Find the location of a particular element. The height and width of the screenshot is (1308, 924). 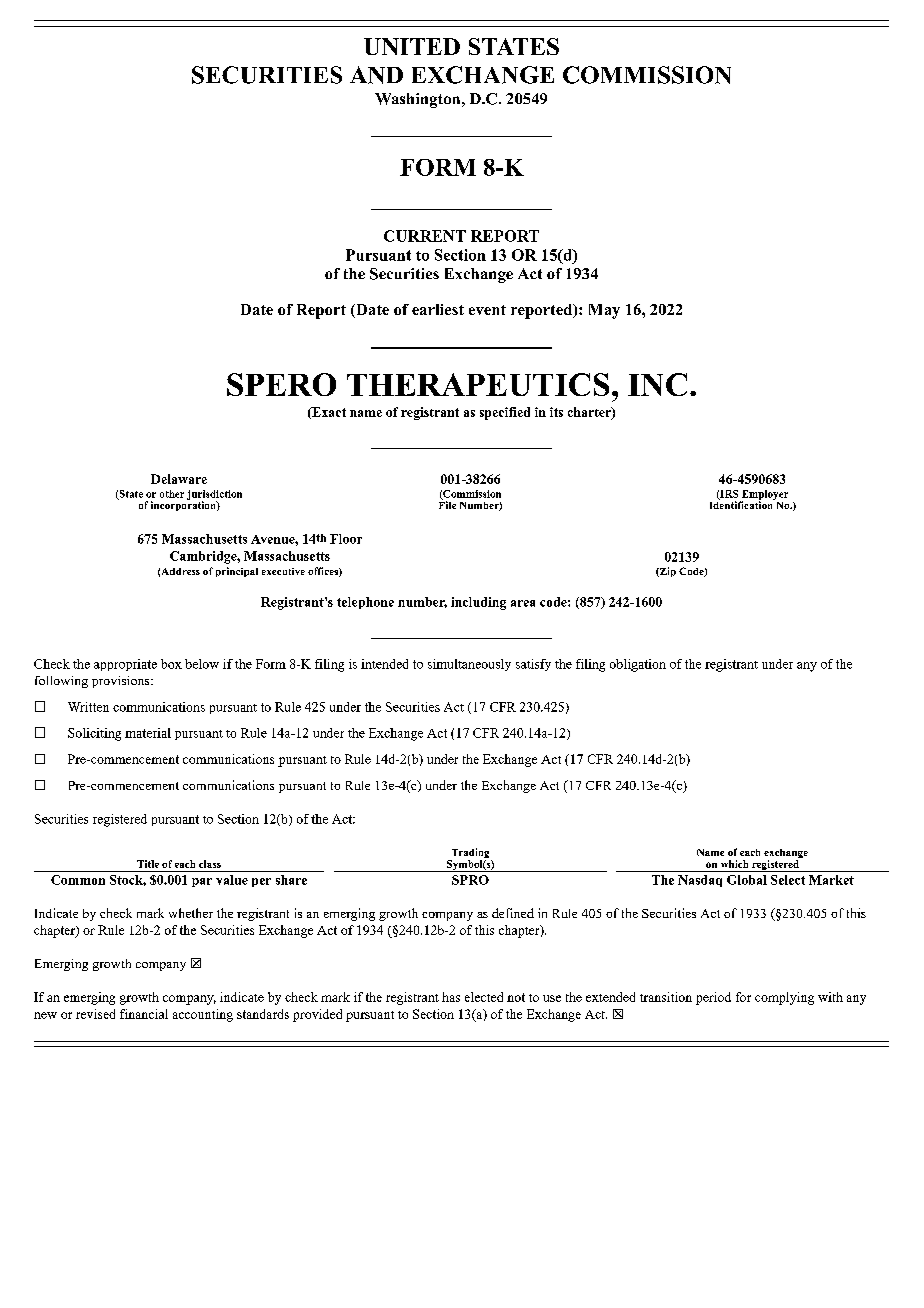

Identification is located at coordinates (742, 504).
